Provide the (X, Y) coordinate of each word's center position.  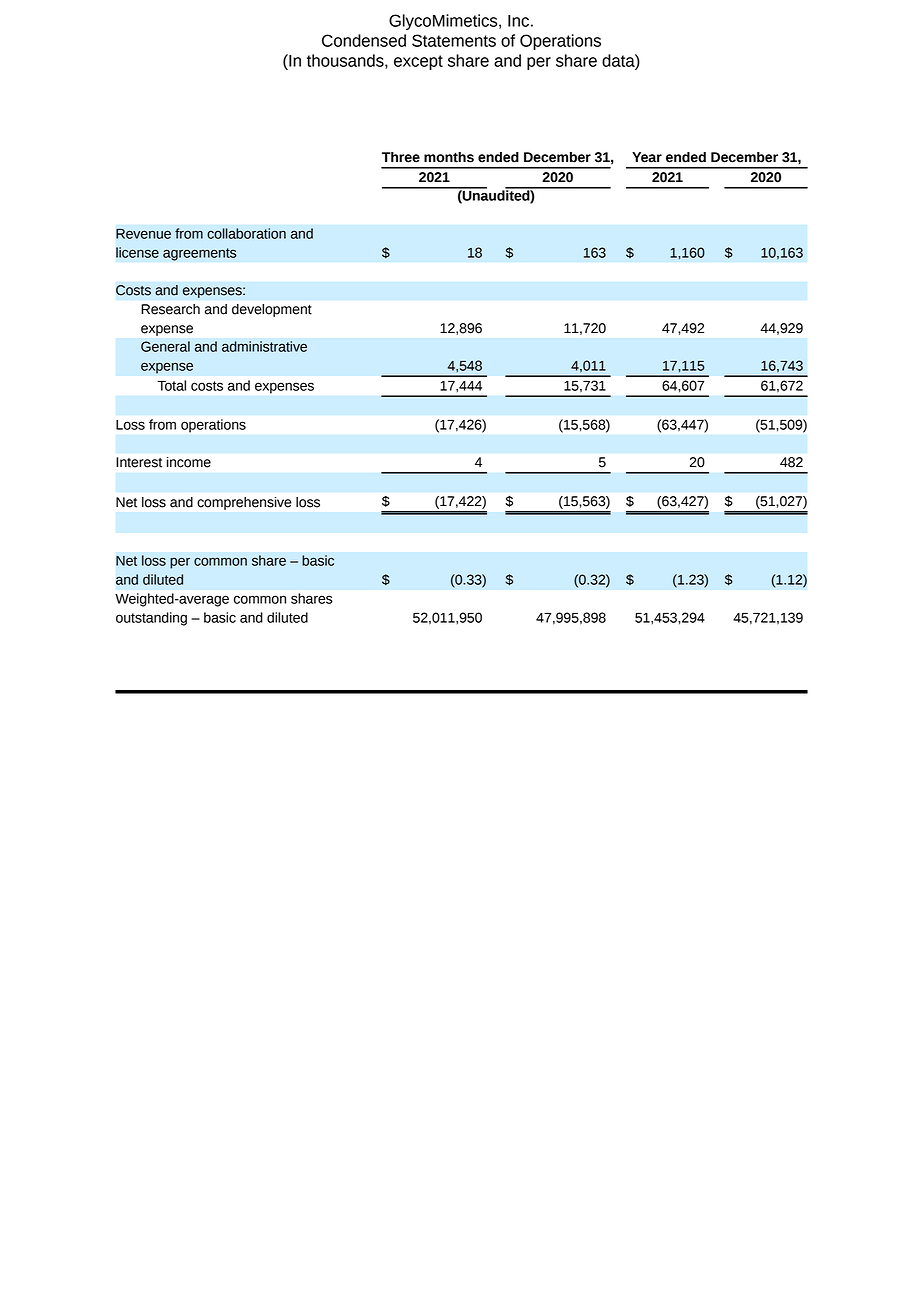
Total (171, 385)
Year (647, 157)
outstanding (151, 619)
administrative (264, 346)
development (272, 310)
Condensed (364, 40)
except (418, 62)
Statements (454, 40)
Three (401, 157)
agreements (200, 254)
